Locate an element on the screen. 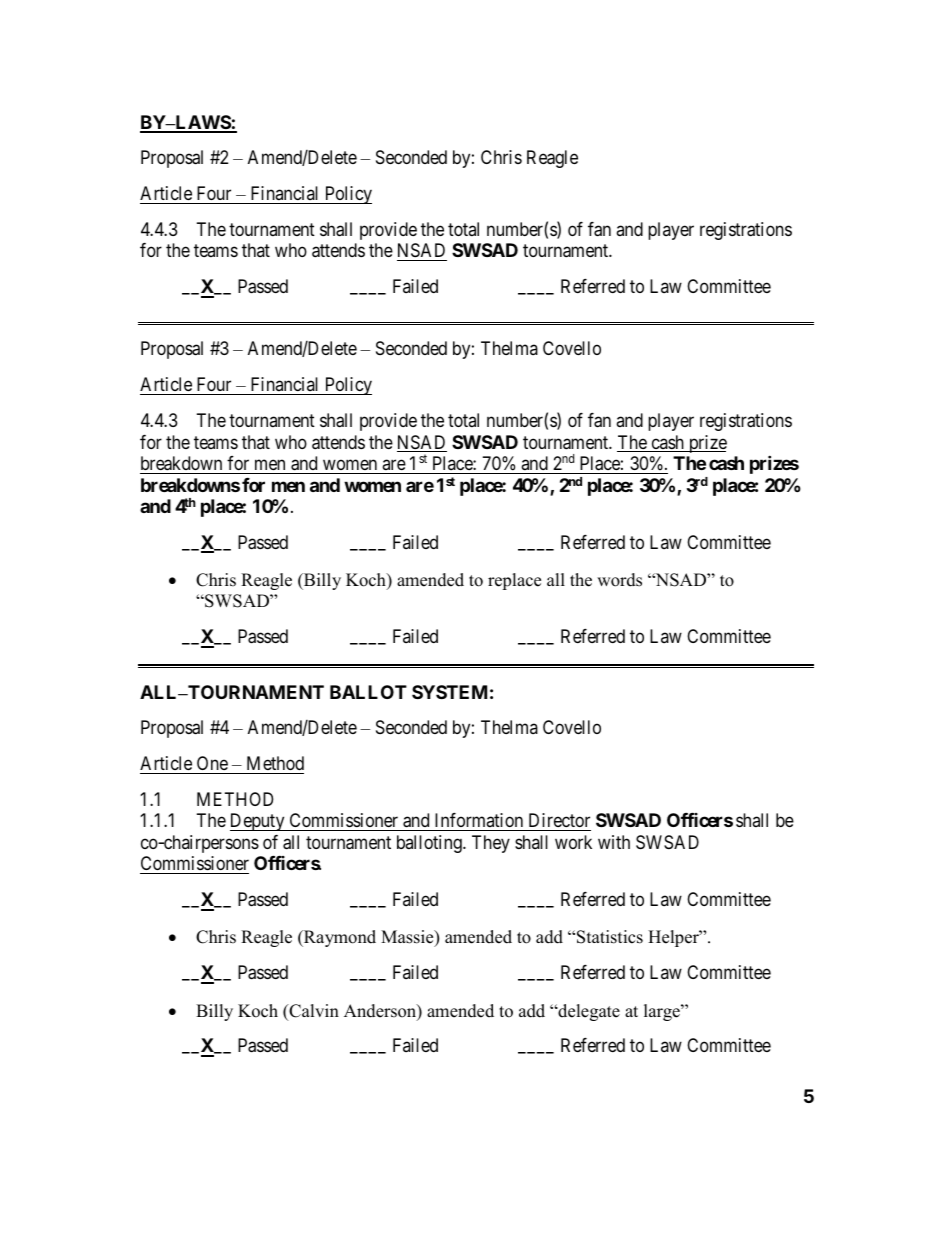  delegate is located at coordinates (588, 1012).
